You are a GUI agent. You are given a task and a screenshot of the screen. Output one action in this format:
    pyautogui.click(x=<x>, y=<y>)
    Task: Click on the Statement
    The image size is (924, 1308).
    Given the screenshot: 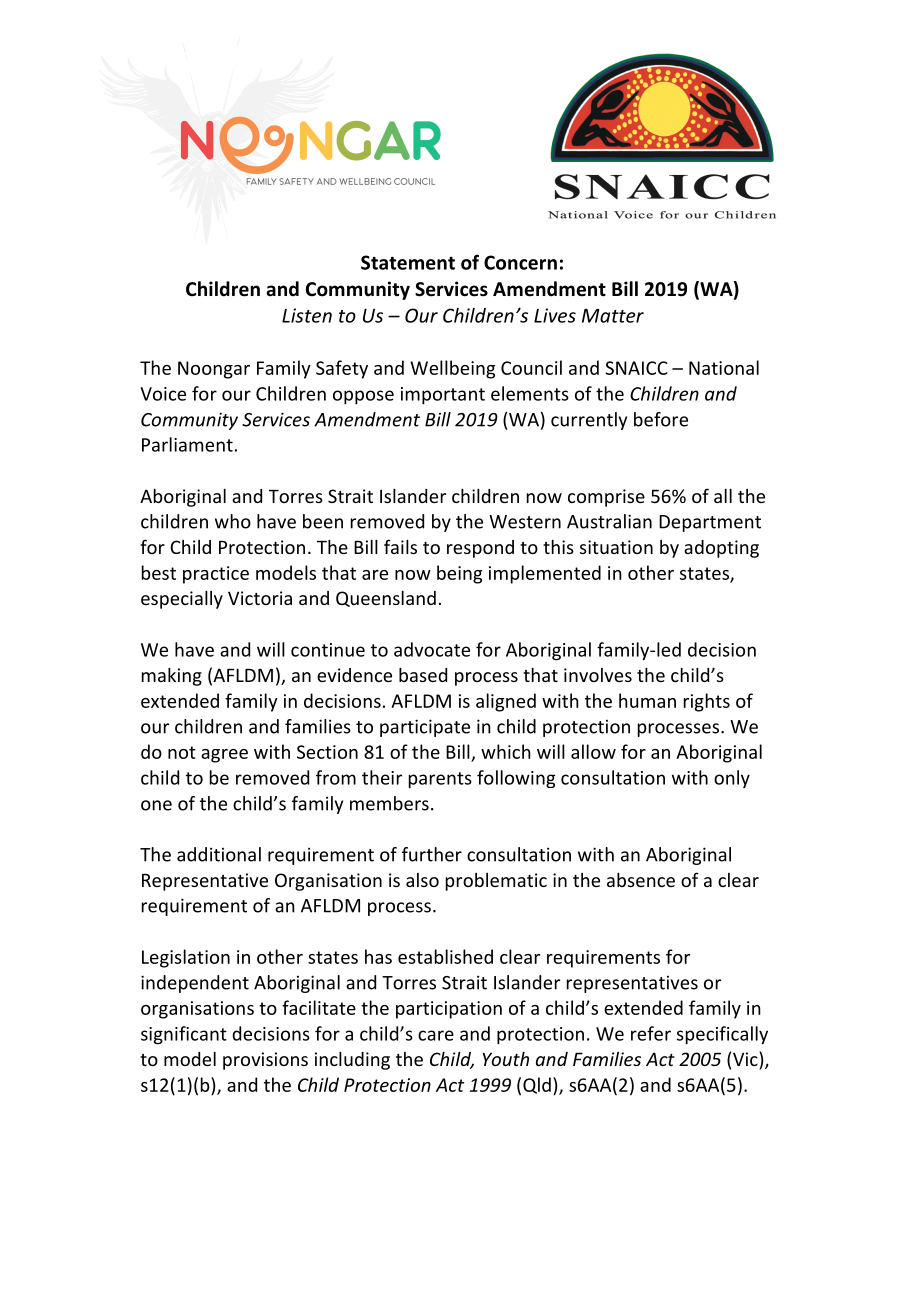 What is the action you would take?
    pyautogui.click(x=408, y=262)
